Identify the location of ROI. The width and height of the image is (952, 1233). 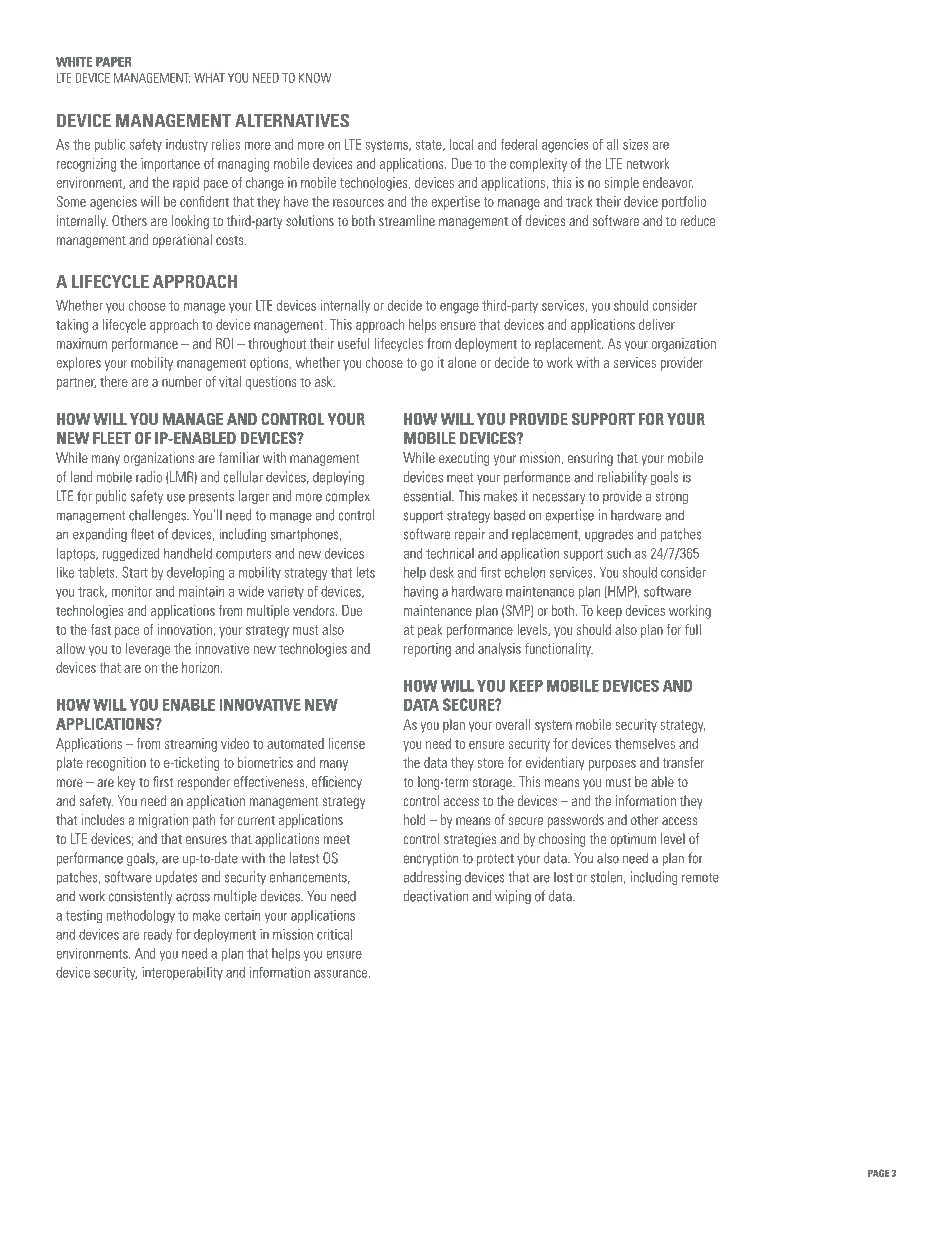
(224, 343).
